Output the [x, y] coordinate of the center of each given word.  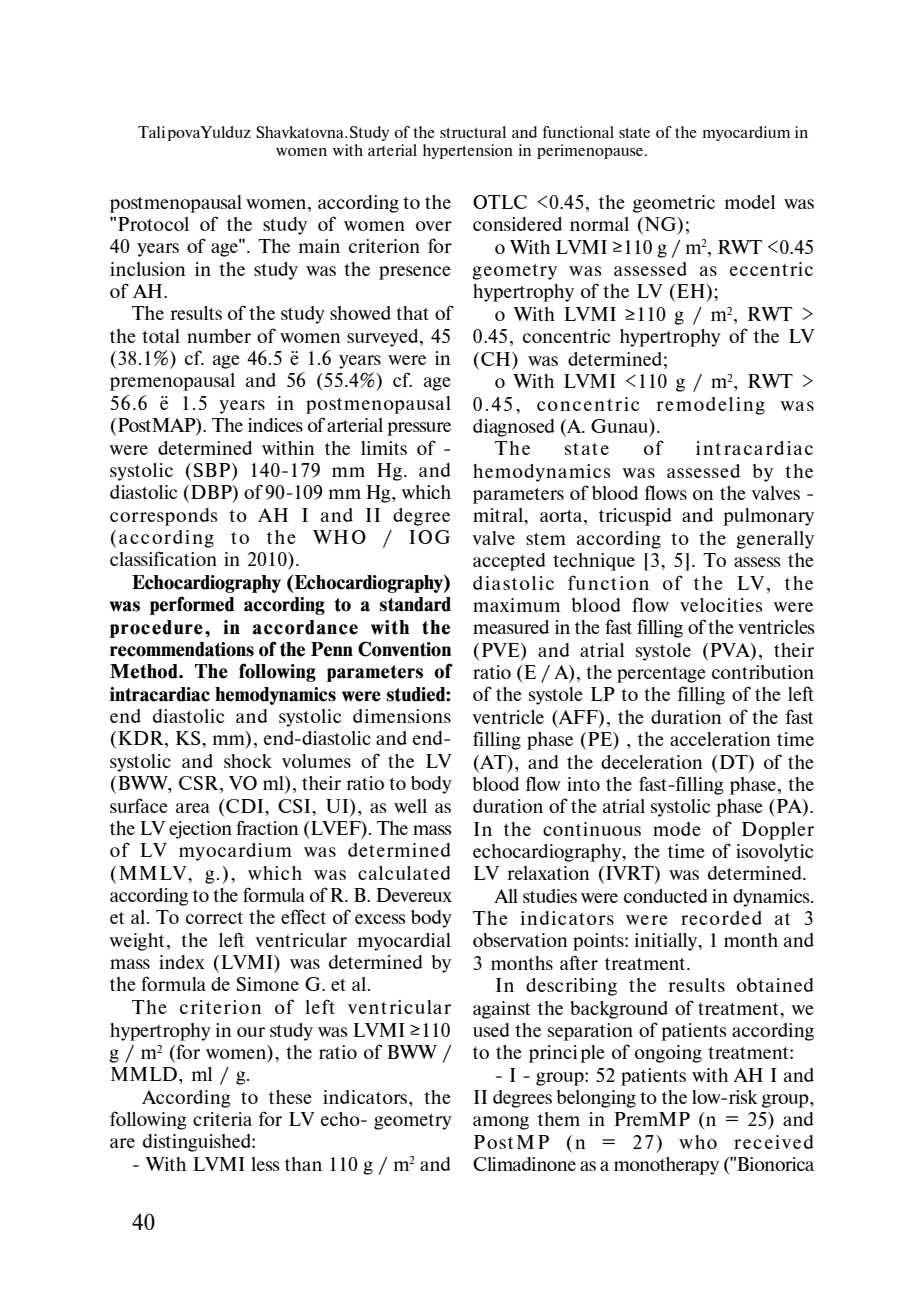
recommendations [182, 649]
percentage [661, 675]
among [501, 1123]
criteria [222, 1119]
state [634, 133]
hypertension [468, 151]
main [319, 246]
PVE [502, 650]
